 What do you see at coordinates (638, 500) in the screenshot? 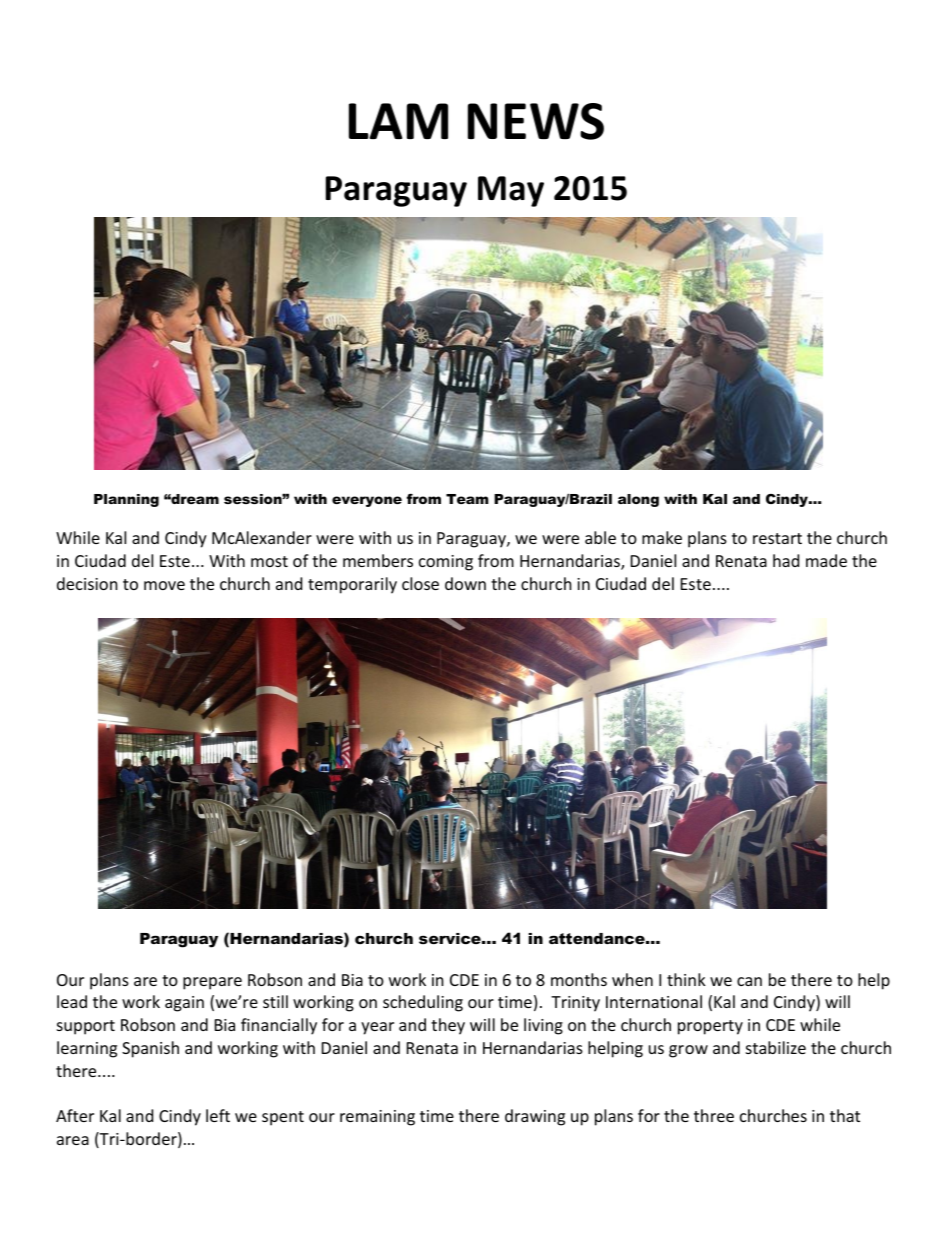
I see `along` at bounding box center [638, 500].
